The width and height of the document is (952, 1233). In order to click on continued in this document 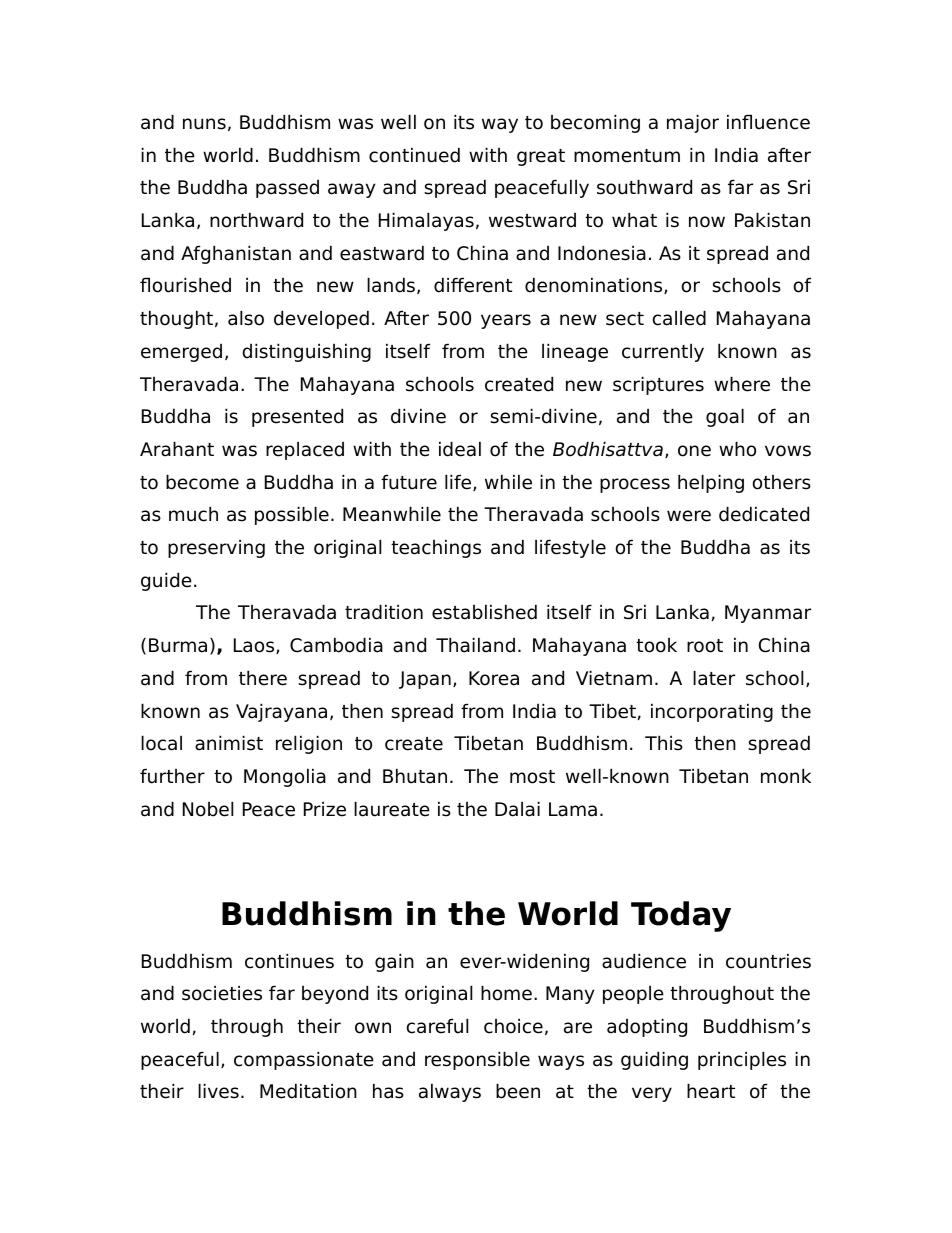, I will do `click(414, 155)`.
